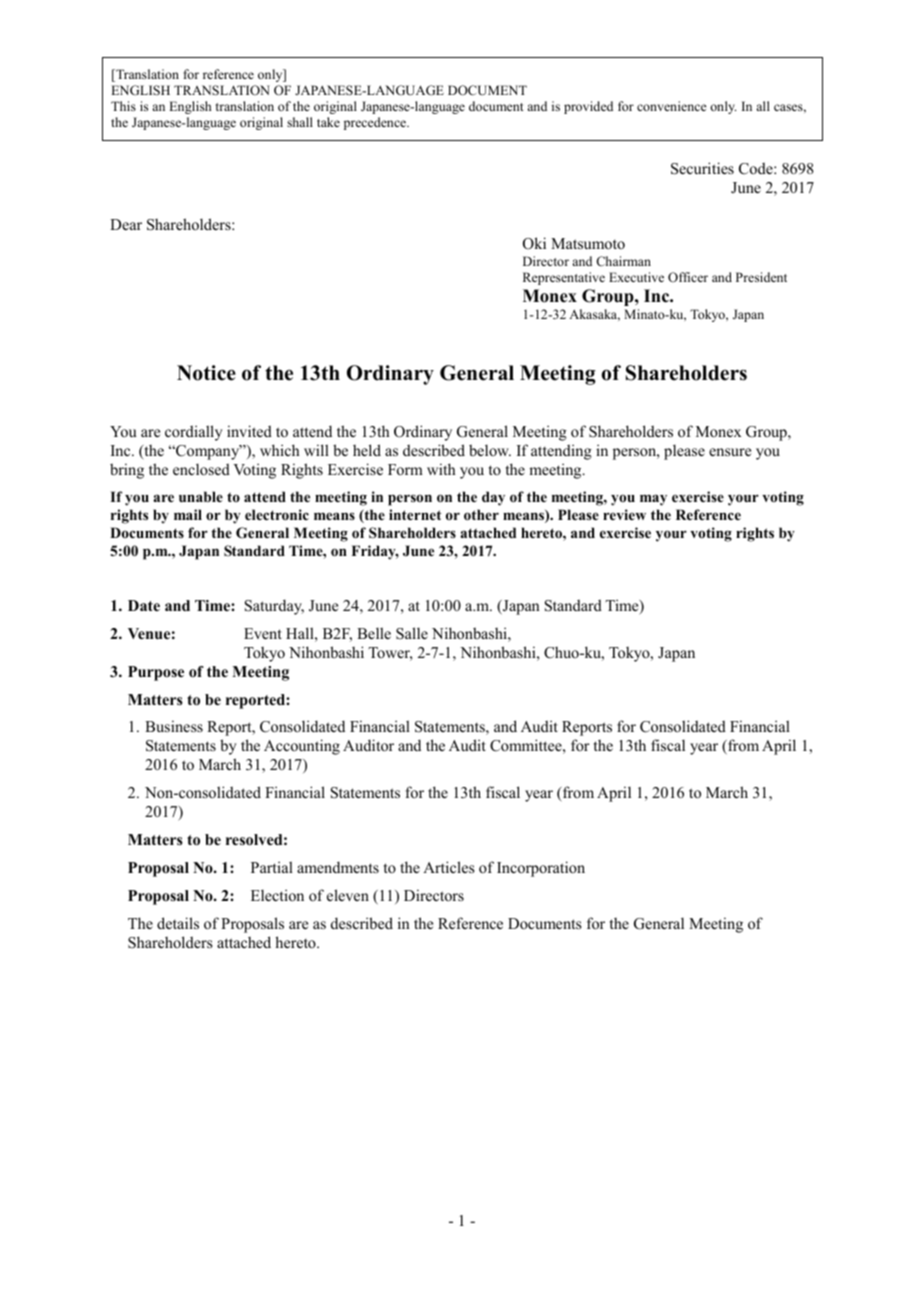 This screenshot has width=924, height=1308. I want to click on This, so click(123, 106).
